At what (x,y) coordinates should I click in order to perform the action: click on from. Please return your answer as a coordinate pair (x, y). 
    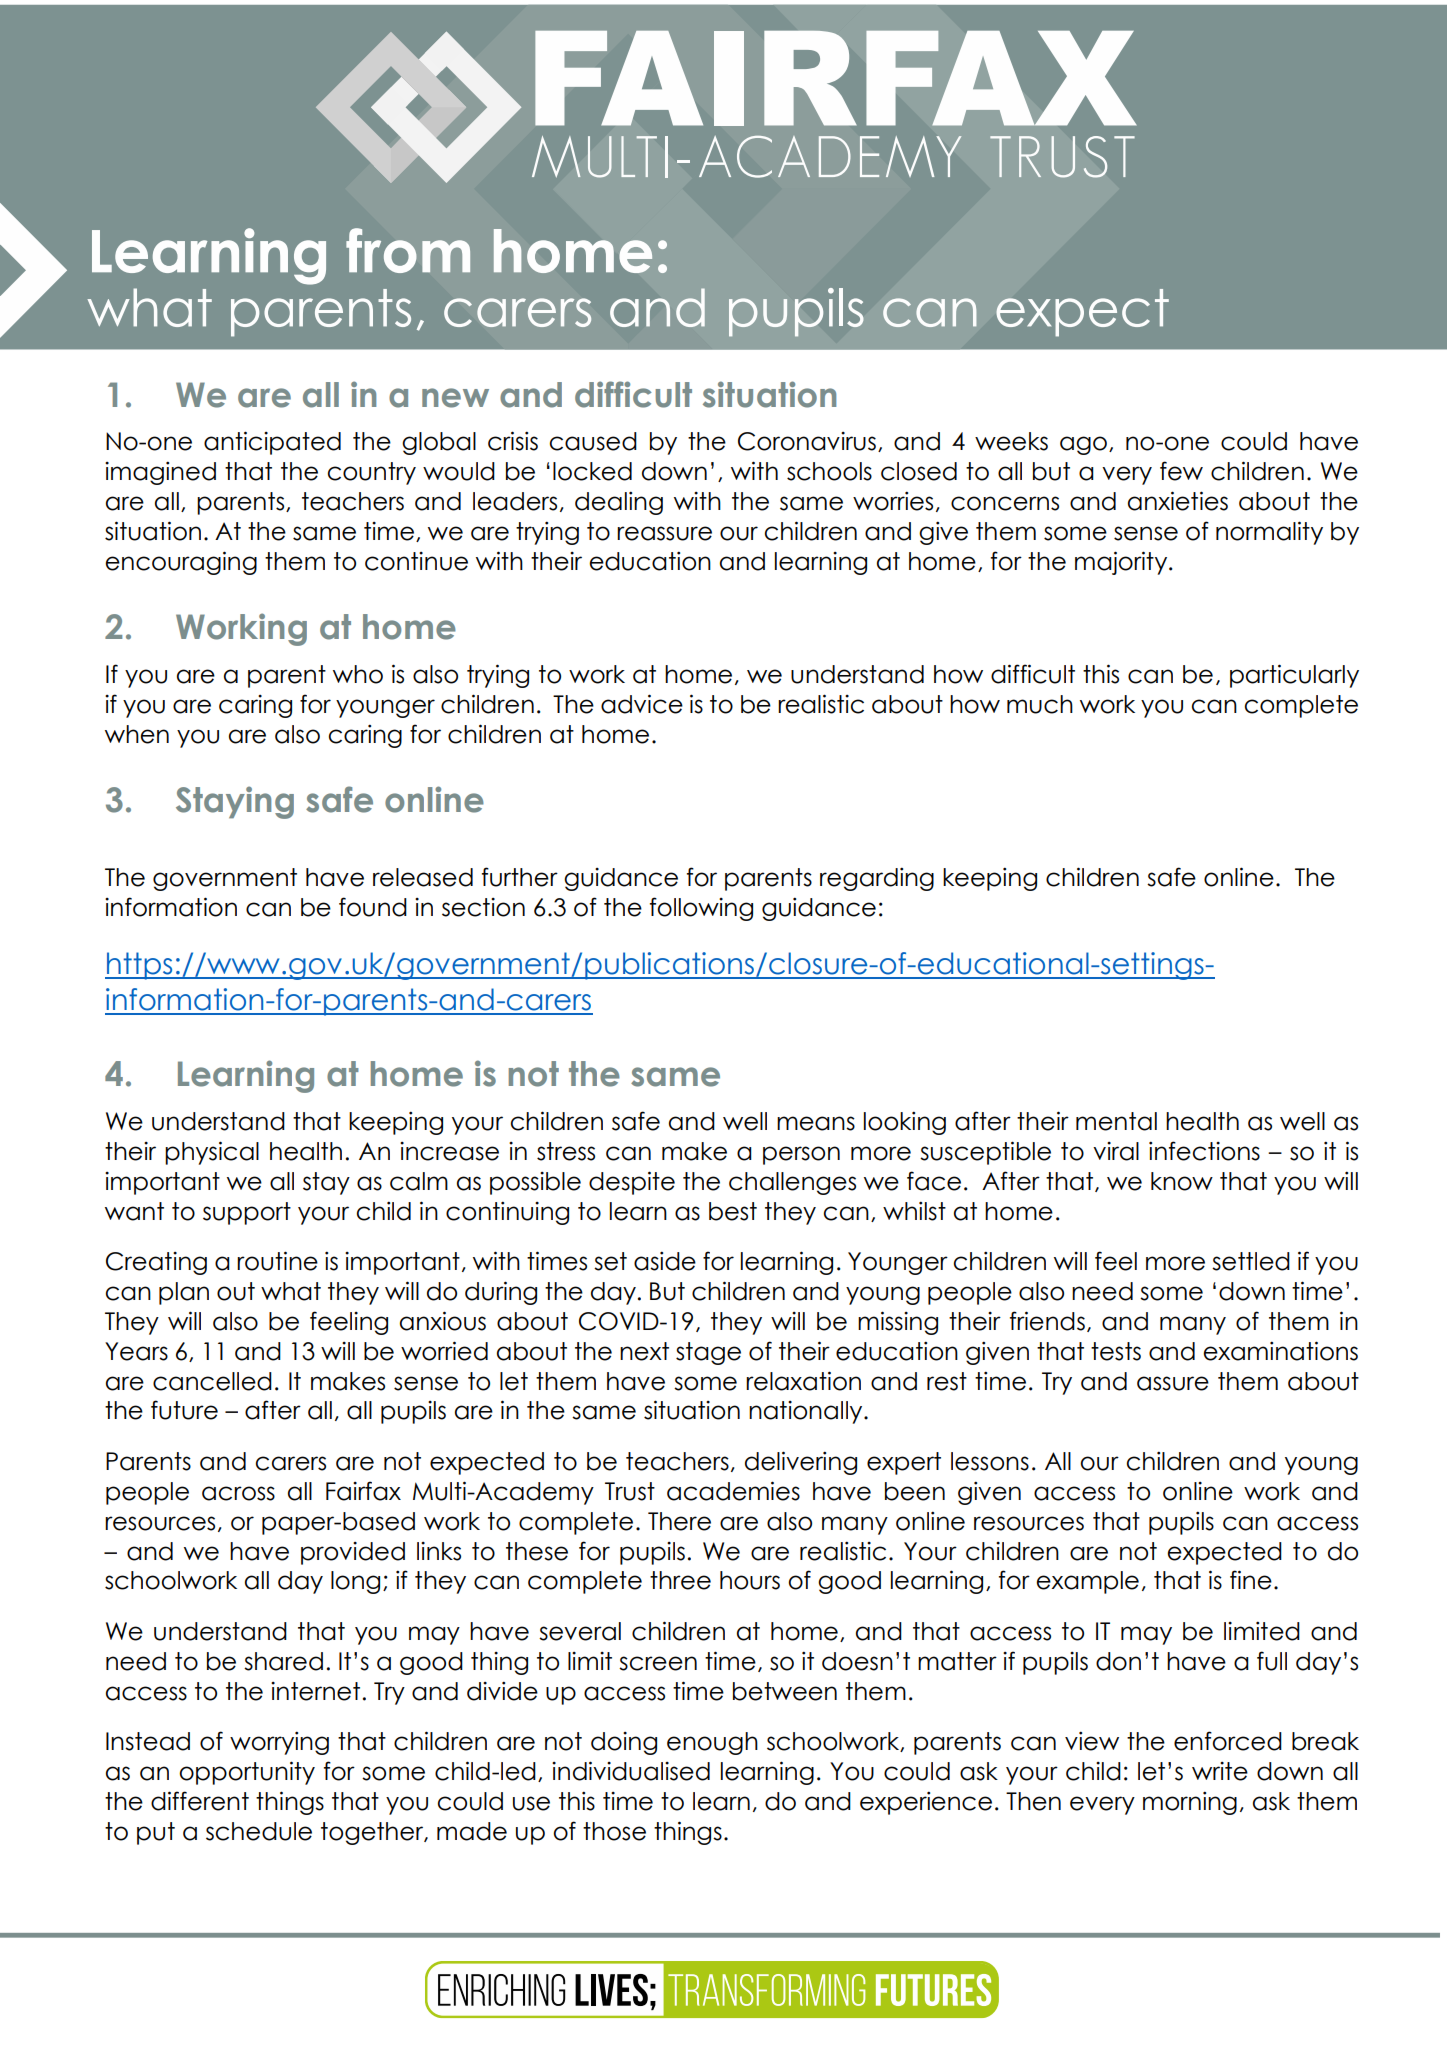
    Looking at the image, I should click on (408, 250).
